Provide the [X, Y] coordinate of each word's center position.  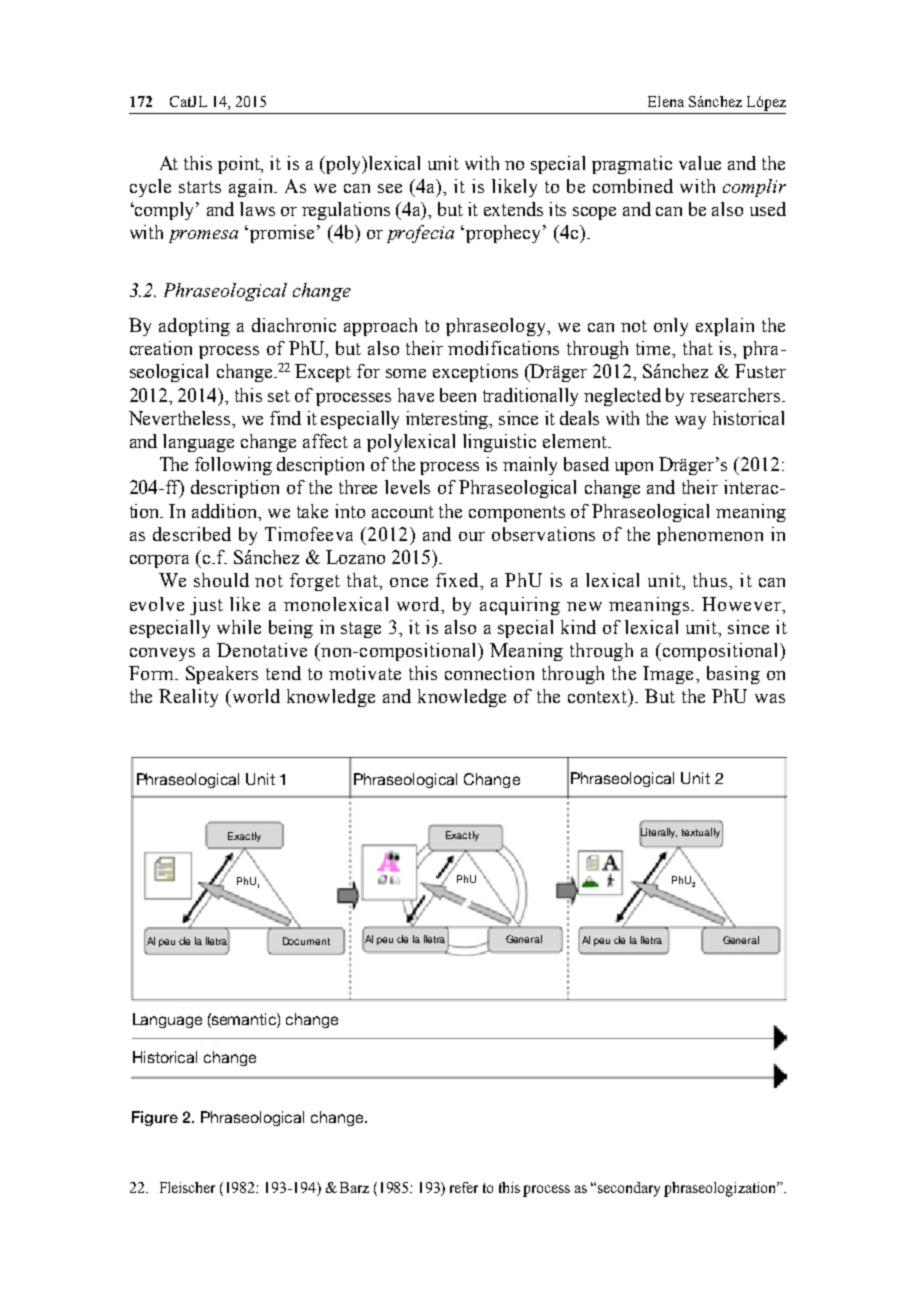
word [420, 604]
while [239, 627]
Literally [658, 833]
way [690, 422]
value [700, 163]
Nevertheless [181, 418]
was [770, 698]
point [240, 165]
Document [306, 941]
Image [668, 675]
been [458, 395]
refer [464, 1187]
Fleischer [187, 1187]
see [390, 188]
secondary [629, 1189]
